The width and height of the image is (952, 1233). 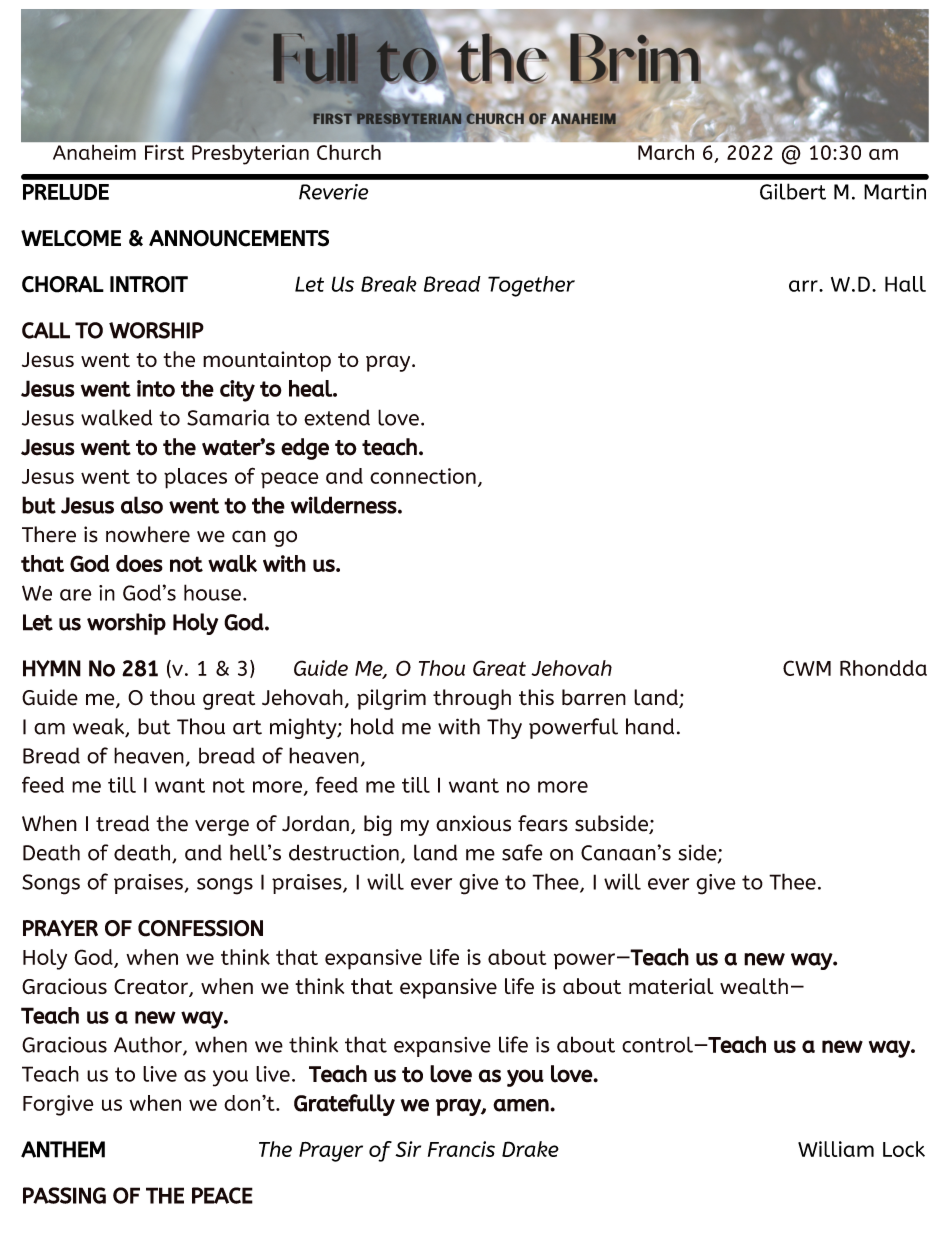 I want to click on Together, so click(x=531, y=286).
